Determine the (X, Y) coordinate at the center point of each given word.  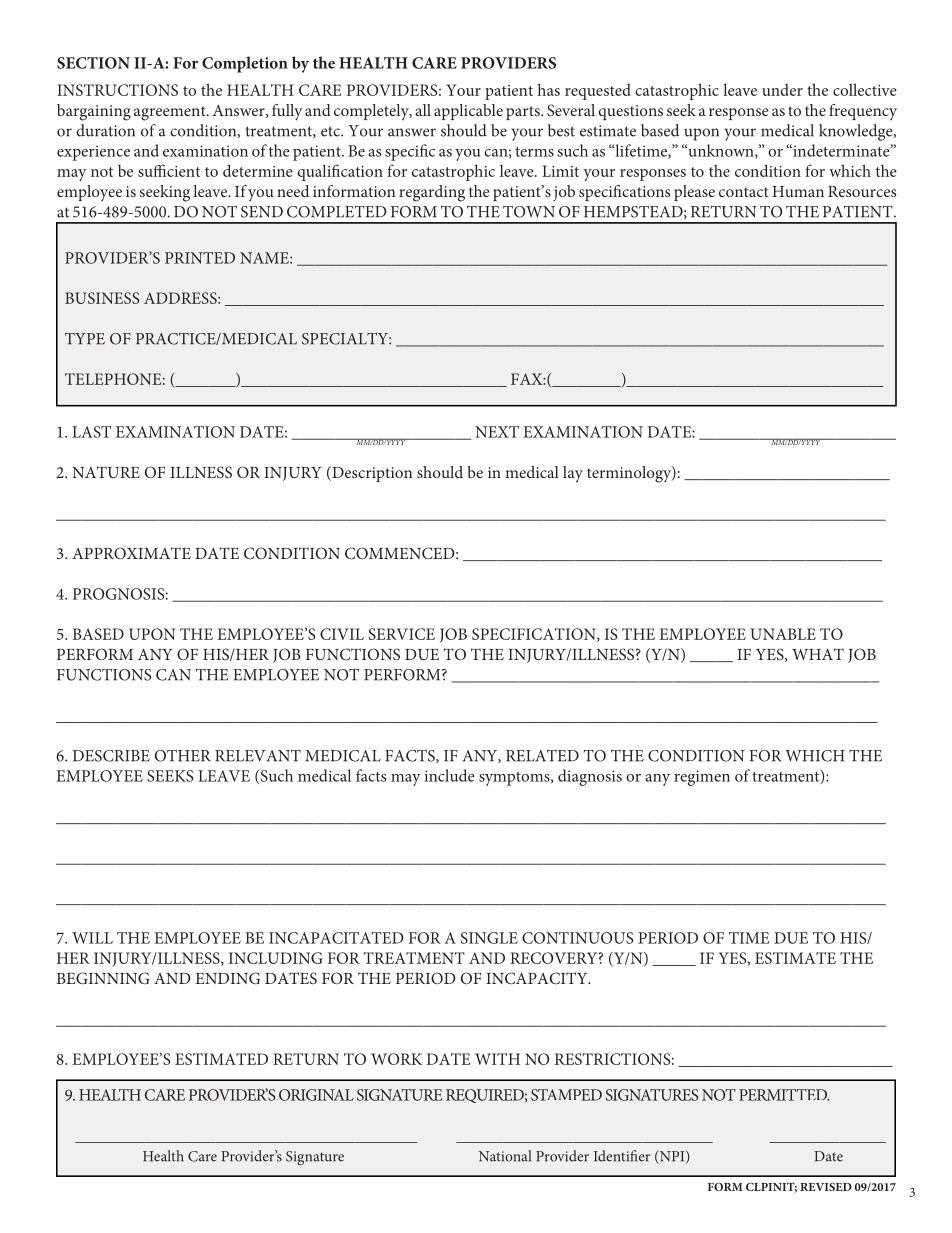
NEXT (497, 432)
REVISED (826, 1186)
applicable (468, 112)
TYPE (85, 339)
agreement (171, 113)
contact (744, 192)
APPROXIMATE (131, 553)
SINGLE (489, 938)
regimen (702, 778)
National (505, 1156)
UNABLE (783, 634)
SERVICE (402, 634)
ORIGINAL (316, 1095)
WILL (92, 938)
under (782, 90)
